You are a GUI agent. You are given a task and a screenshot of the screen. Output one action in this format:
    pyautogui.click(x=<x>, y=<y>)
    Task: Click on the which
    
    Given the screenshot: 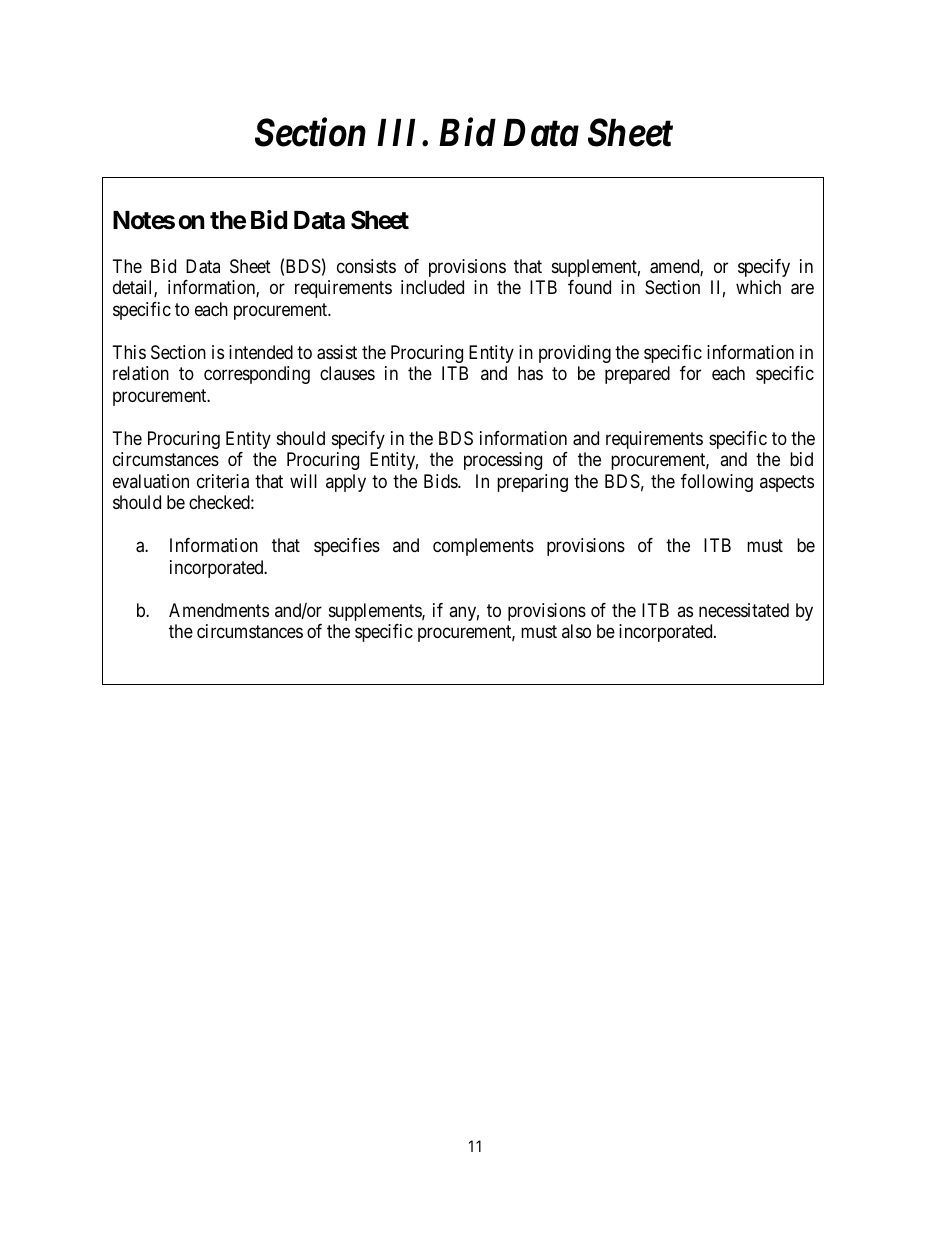 What is the action you would take?
    pyautogui.click(x=758, y=287)
